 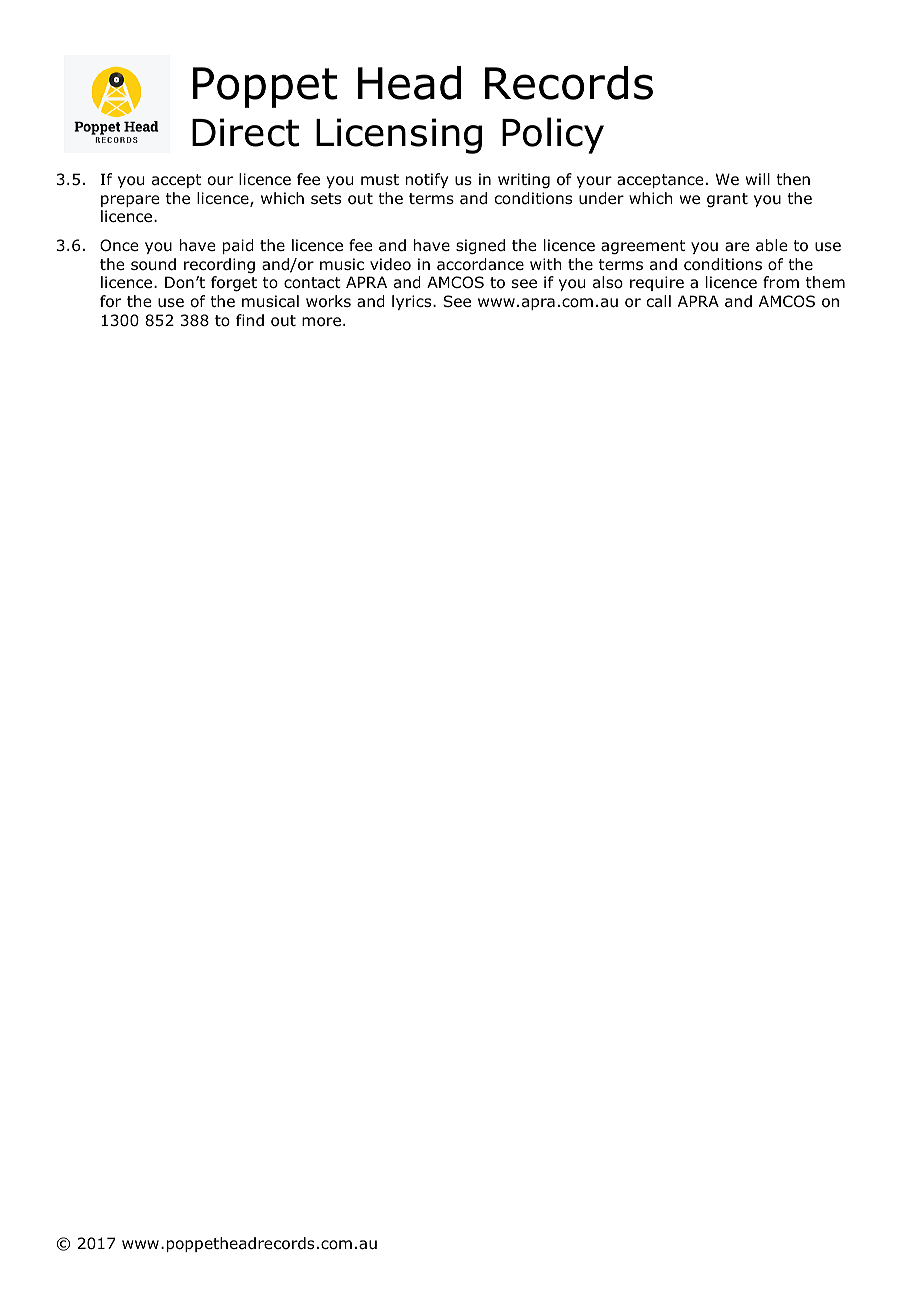 What do you see at coordinates (250, 320) in the screenshot?
I see `find` at bounding box center [250, 320].
